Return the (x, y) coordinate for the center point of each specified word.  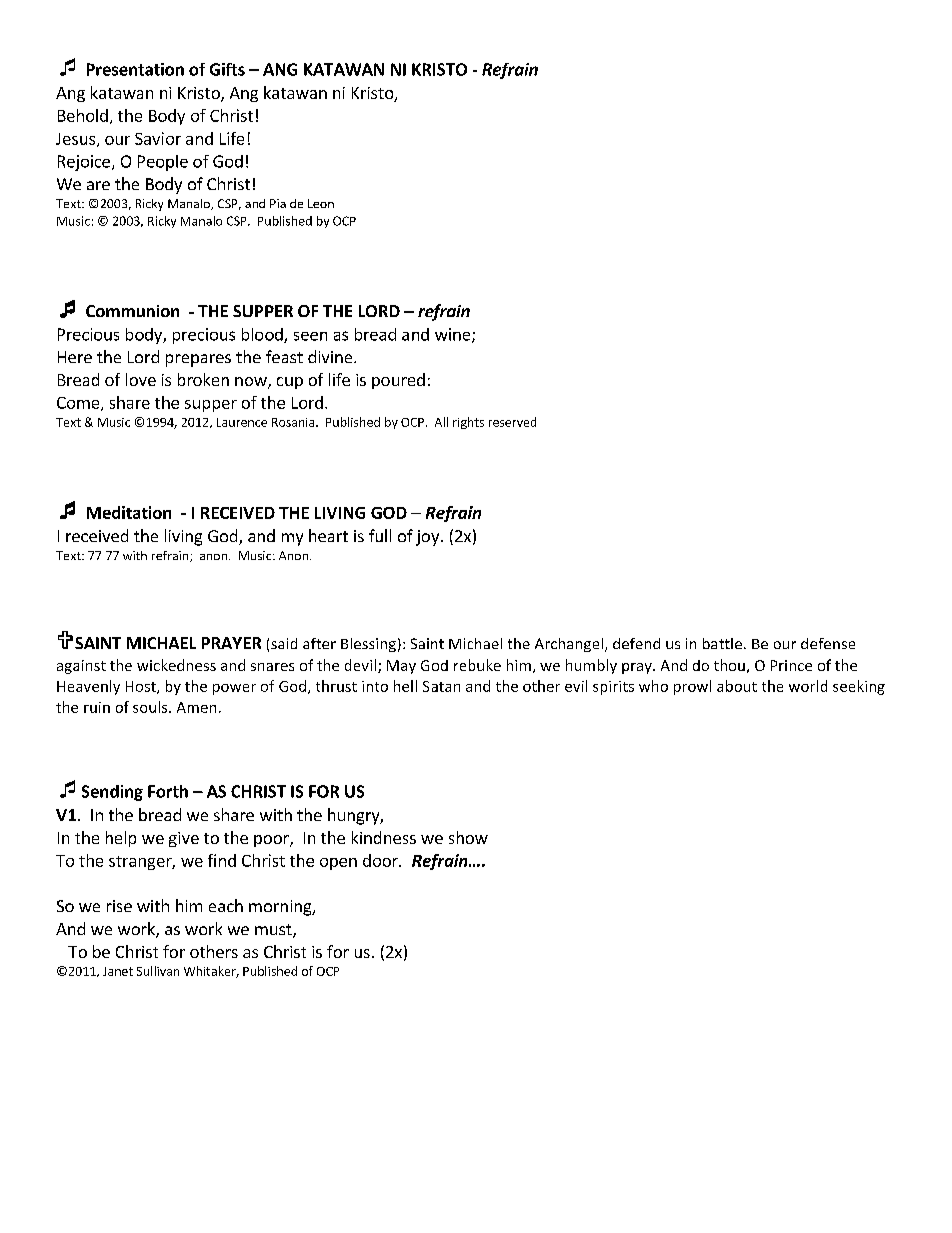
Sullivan (158, 971)
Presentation (135, 69)
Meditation (129, 512)
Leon (321, 203)
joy (429, 538)
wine (454, 335)
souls (151, 707)
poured (398, 381)
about (737, 686)
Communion (132, 311)
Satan (441, 686)
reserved (512, 422)
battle (722, 643)
